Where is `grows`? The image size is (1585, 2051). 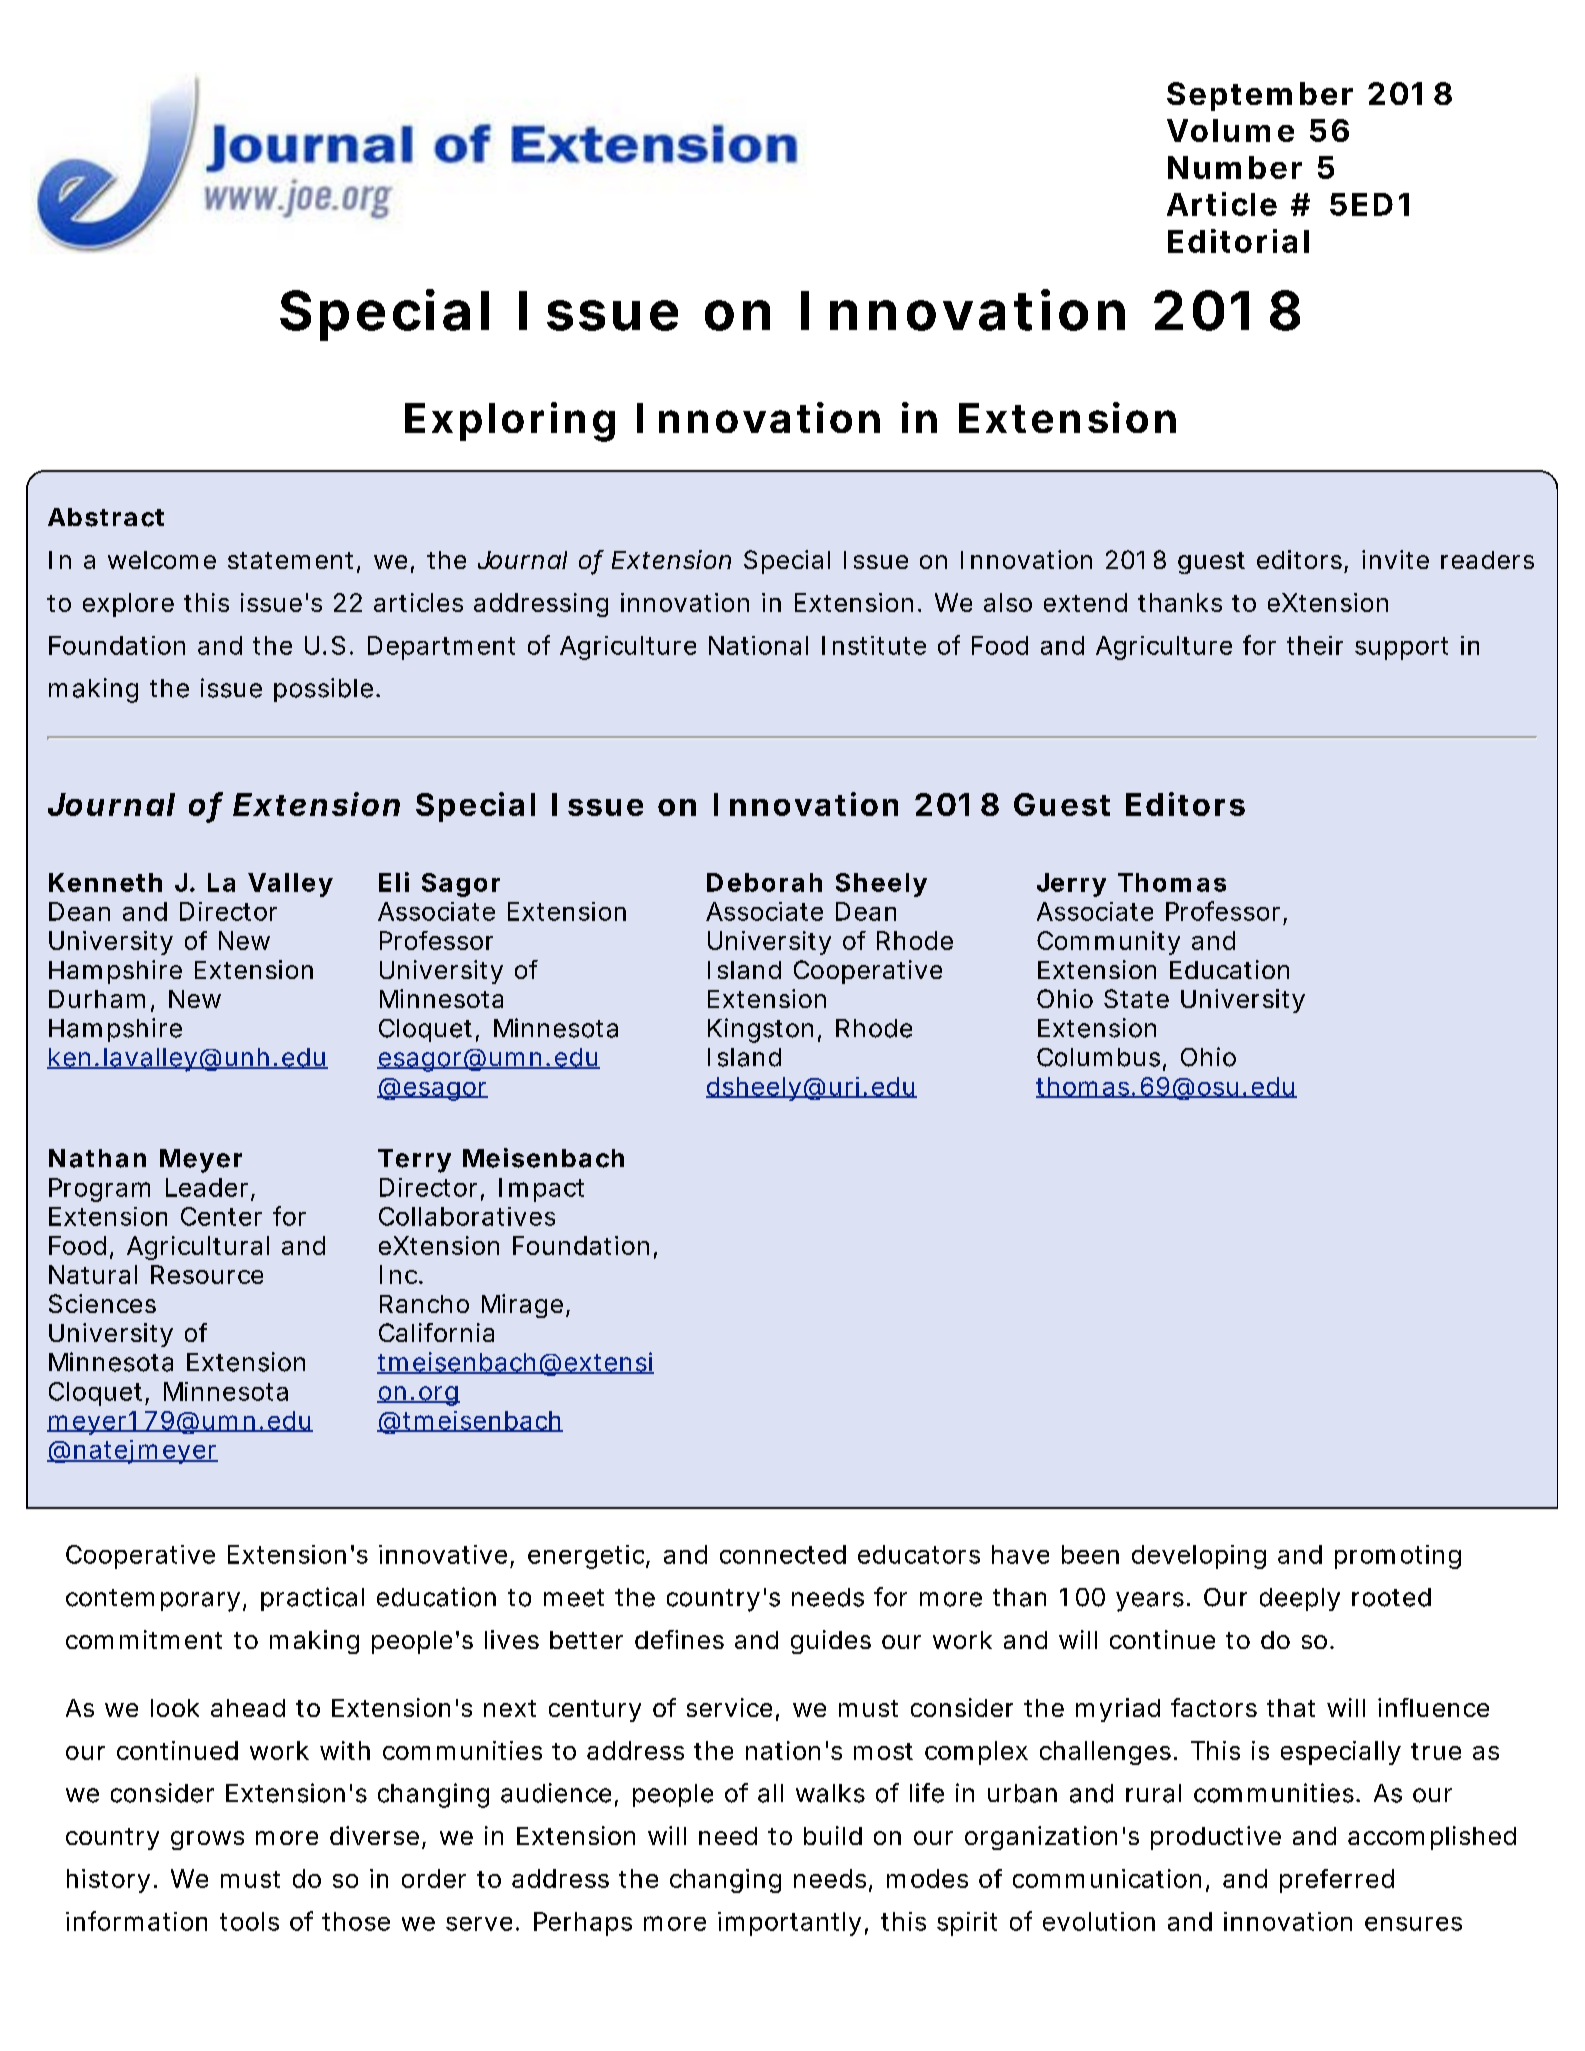
grows is located at coordinates (207, 1840).
